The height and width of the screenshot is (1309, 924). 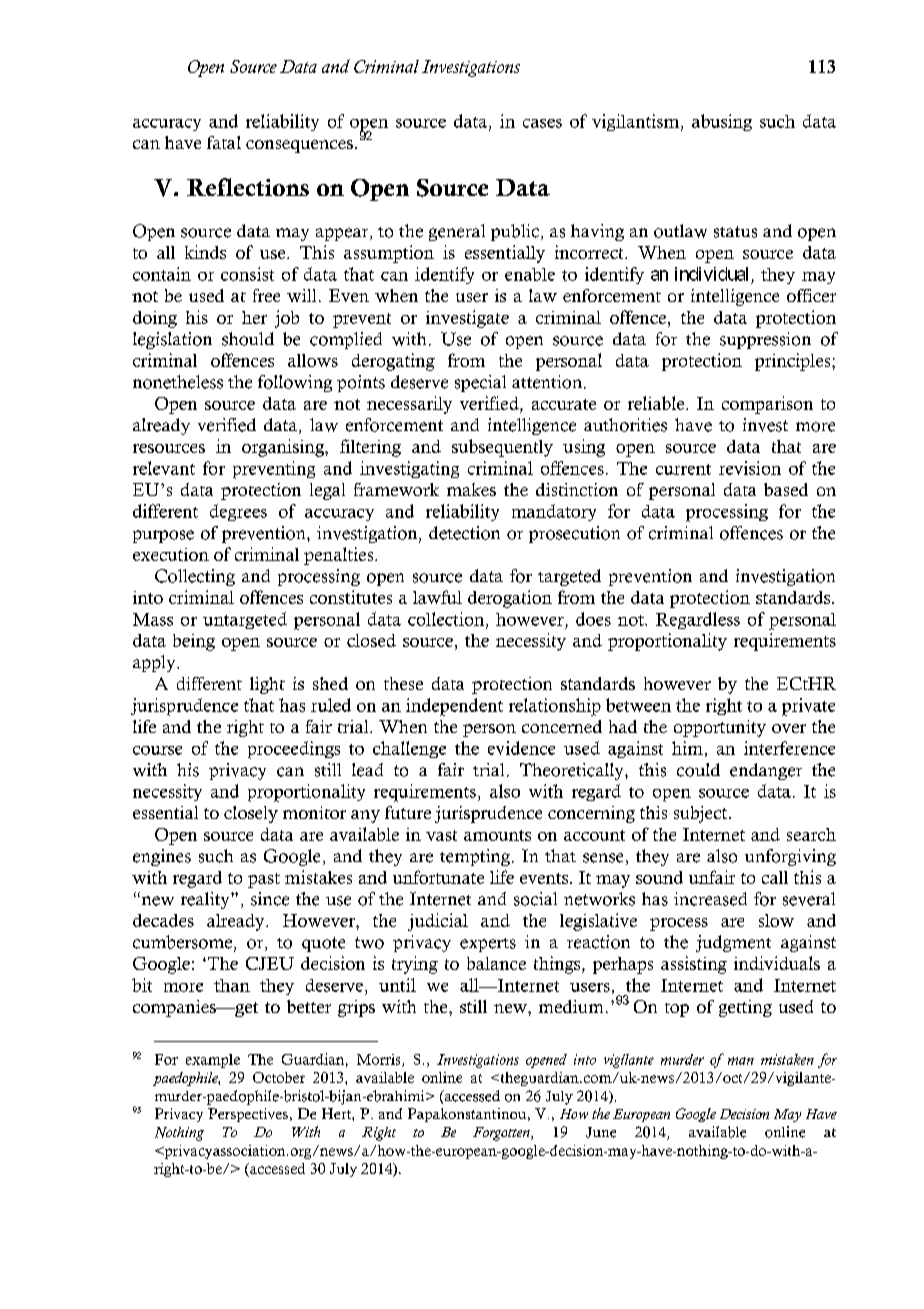 I want to click on collection, so click(x=447, y=620).
